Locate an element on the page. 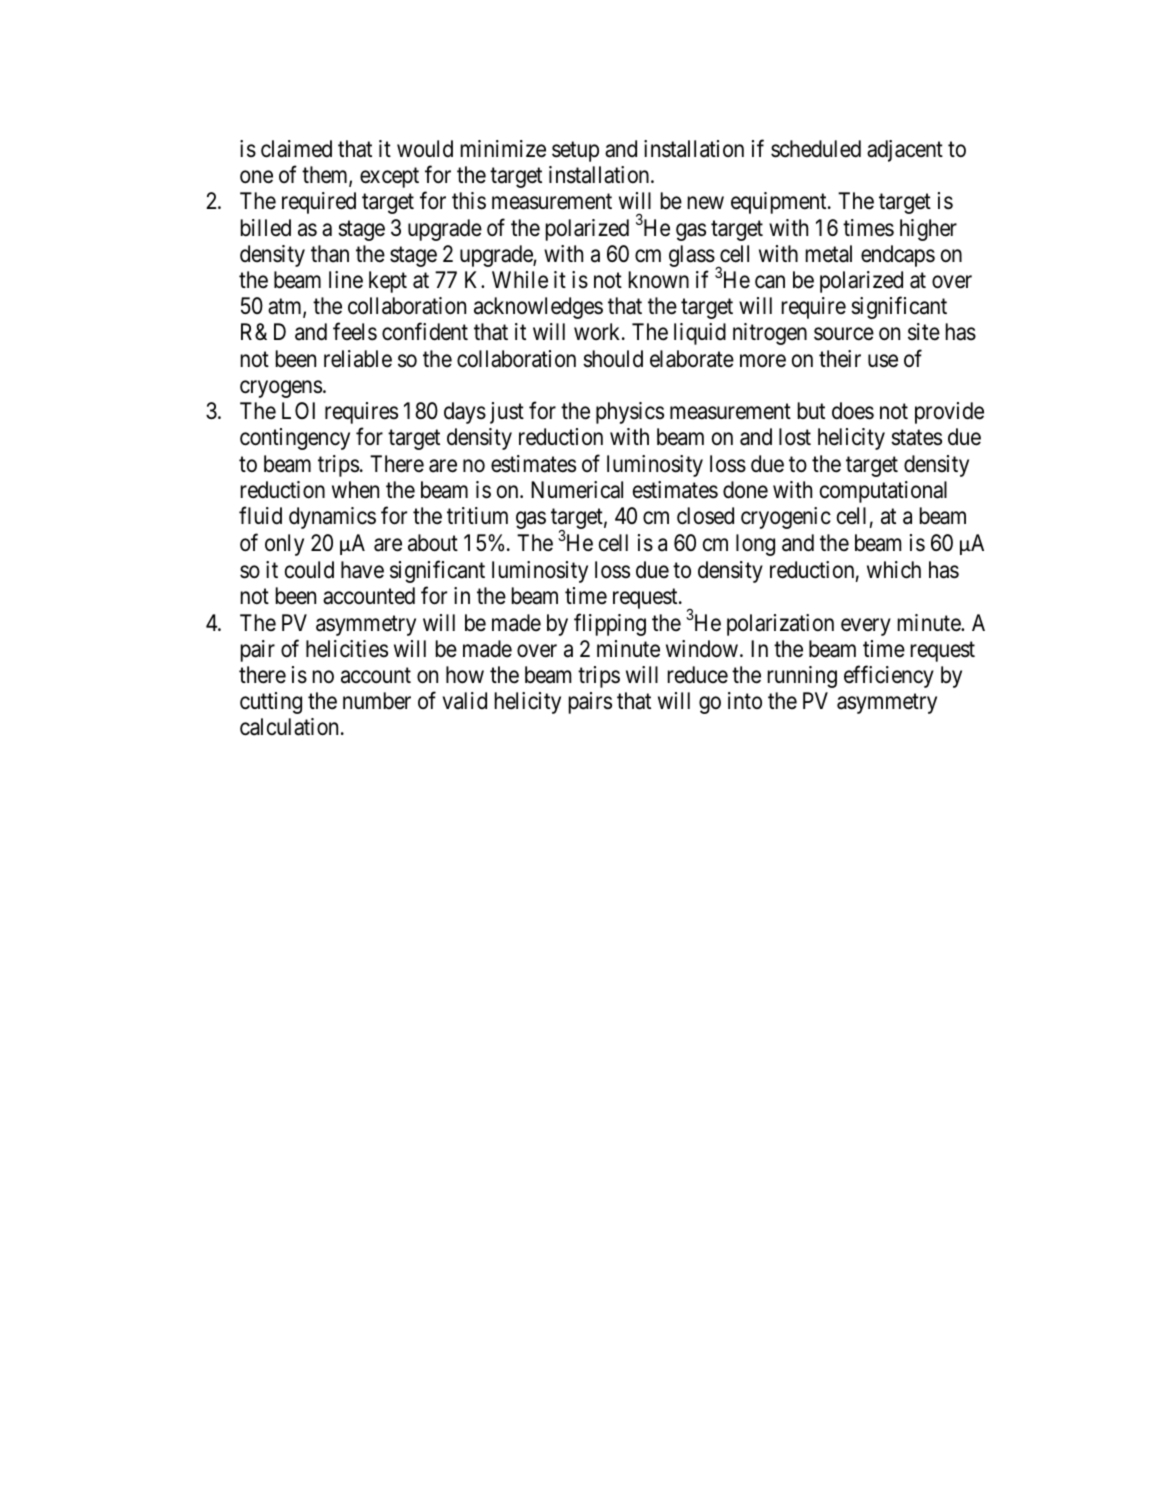 The width and height of the document is (1163, 1505). reduce is located at coordinates (698, 675).
